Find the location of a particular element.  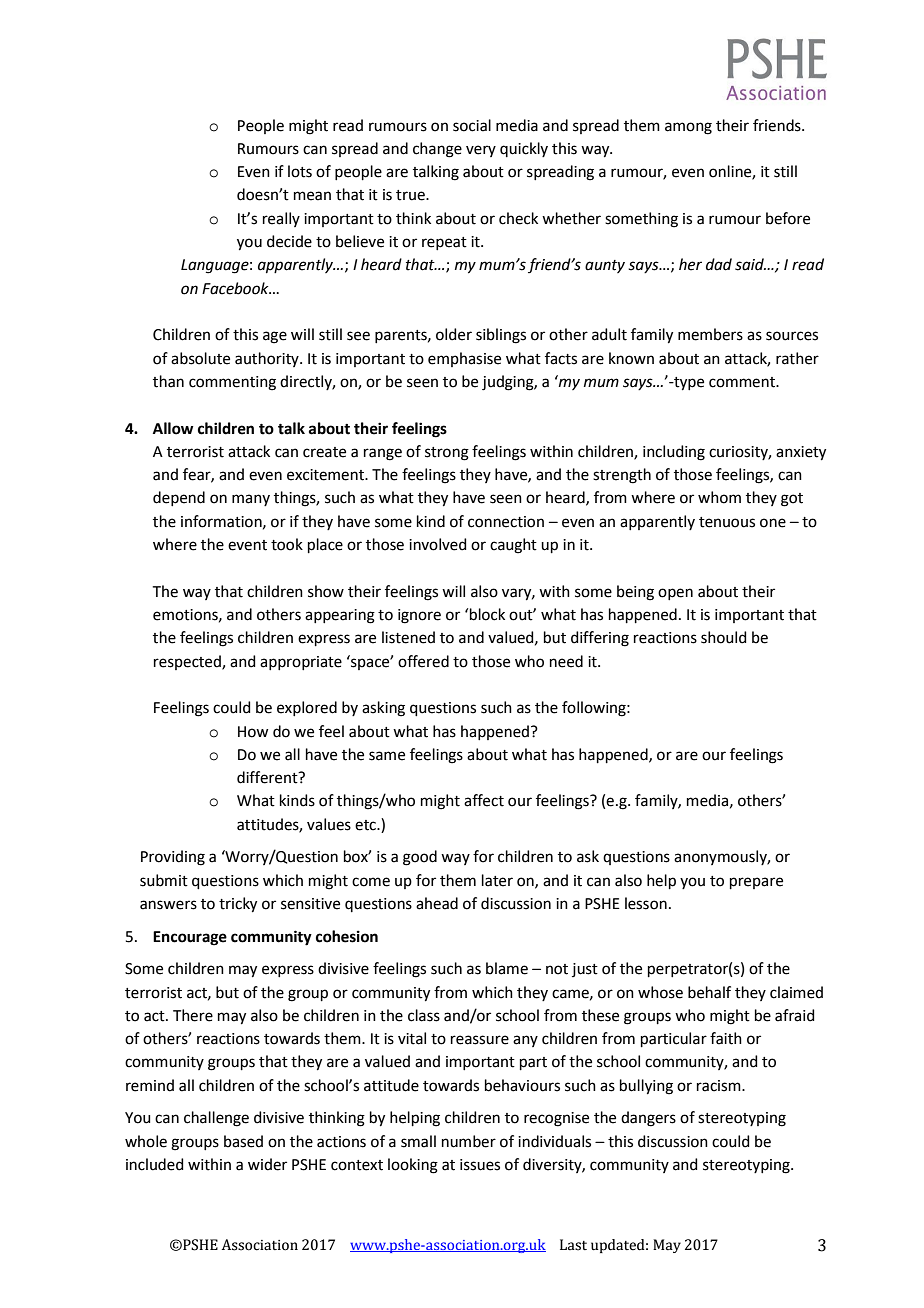

very is located at coordinates (481, 151).
